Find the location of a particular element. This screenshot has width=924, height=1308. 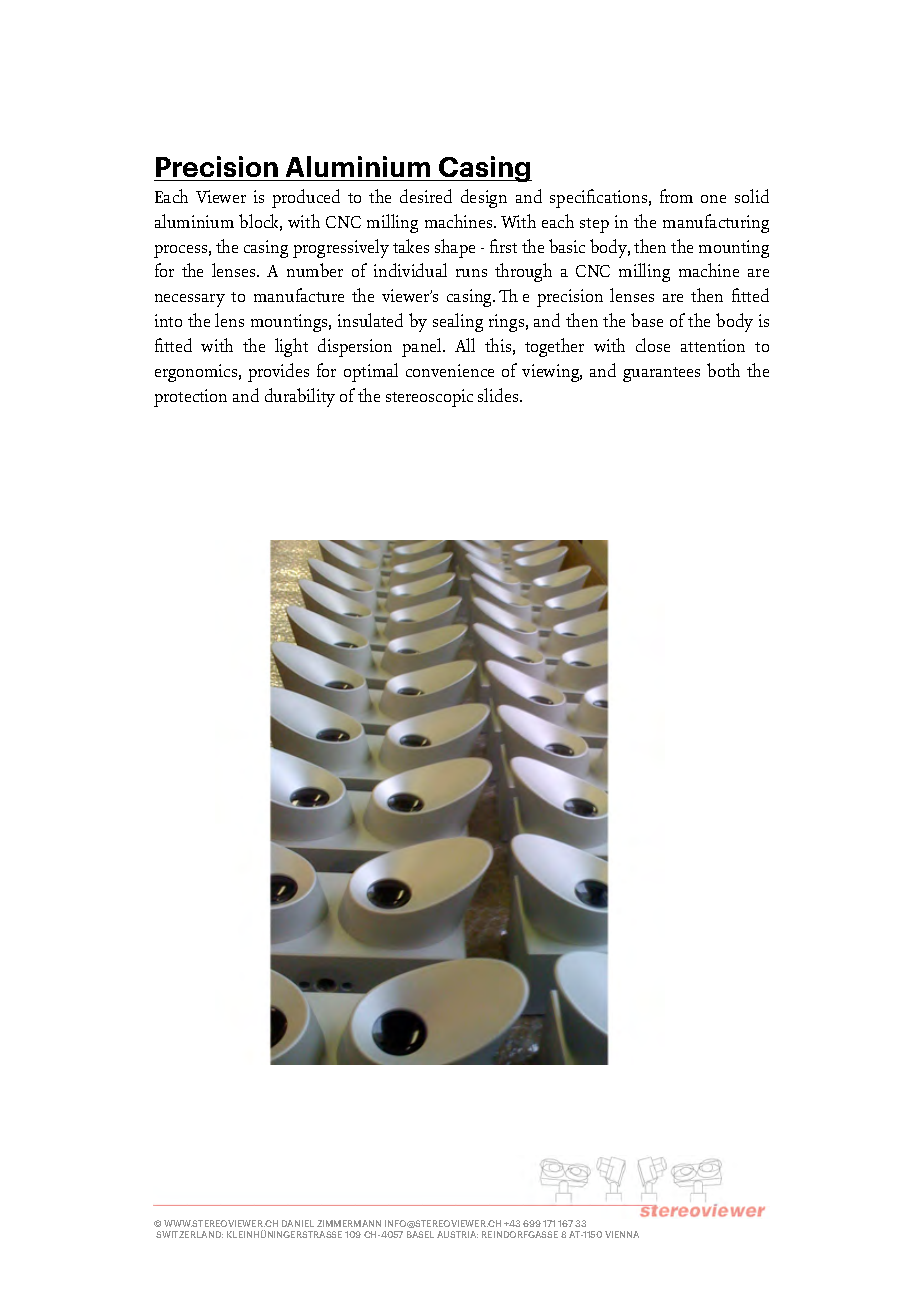

DANIEL is located at coordinates (298, 1223).
